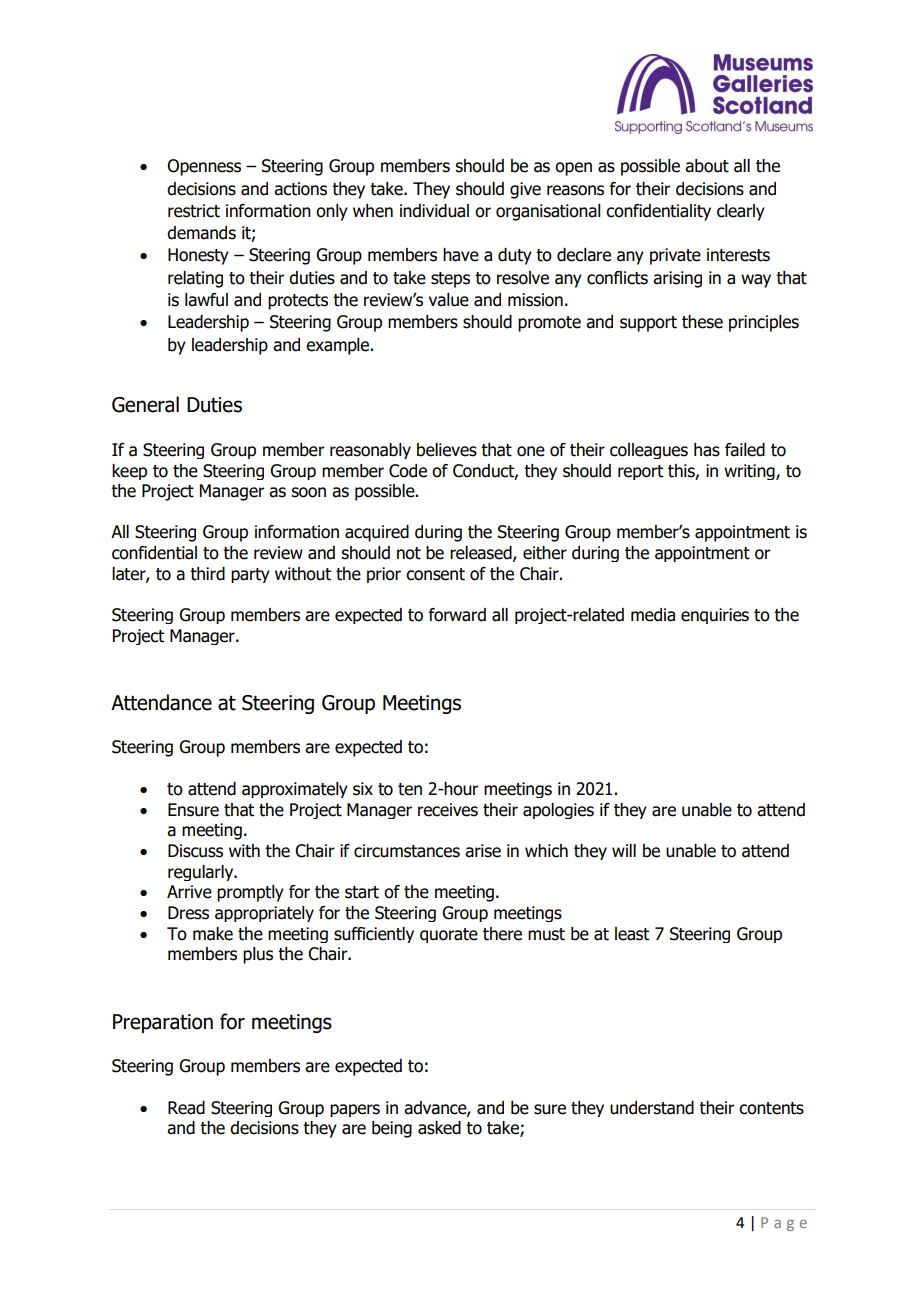 This page has height=1308, width=924. I want to click on individual, so click(434, 211).
